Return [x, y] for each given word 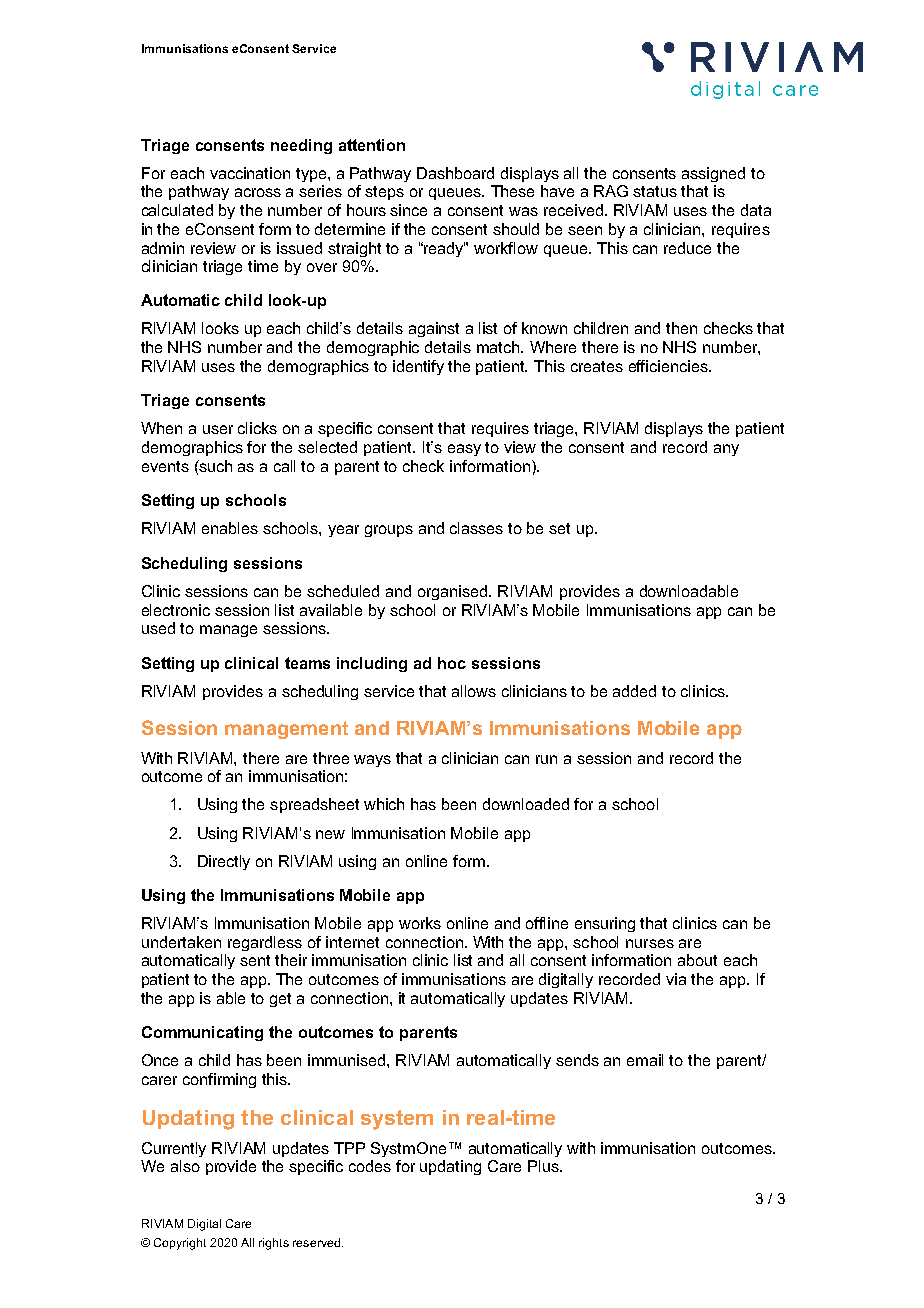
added [634, 691]
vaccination [250, 173]
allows [474, 691]
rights [274, 1244]
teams [307, 663]
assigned [713, 174]
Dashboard [455, 173]
